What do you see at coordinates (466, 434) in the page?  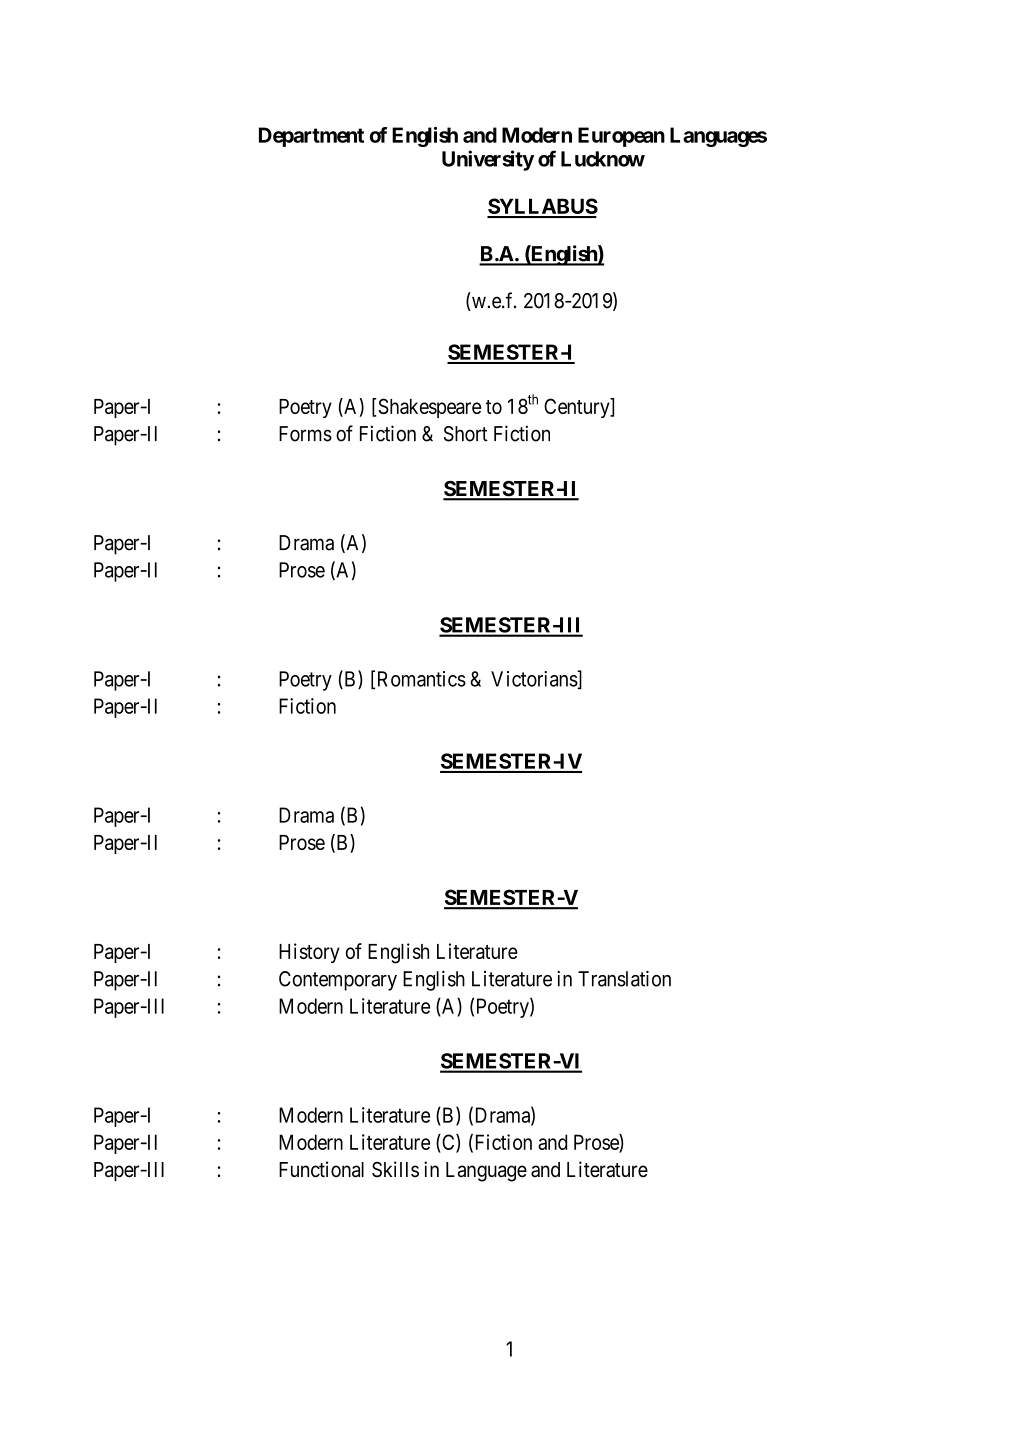 I see `Short` at bounding box center [466, 434].
